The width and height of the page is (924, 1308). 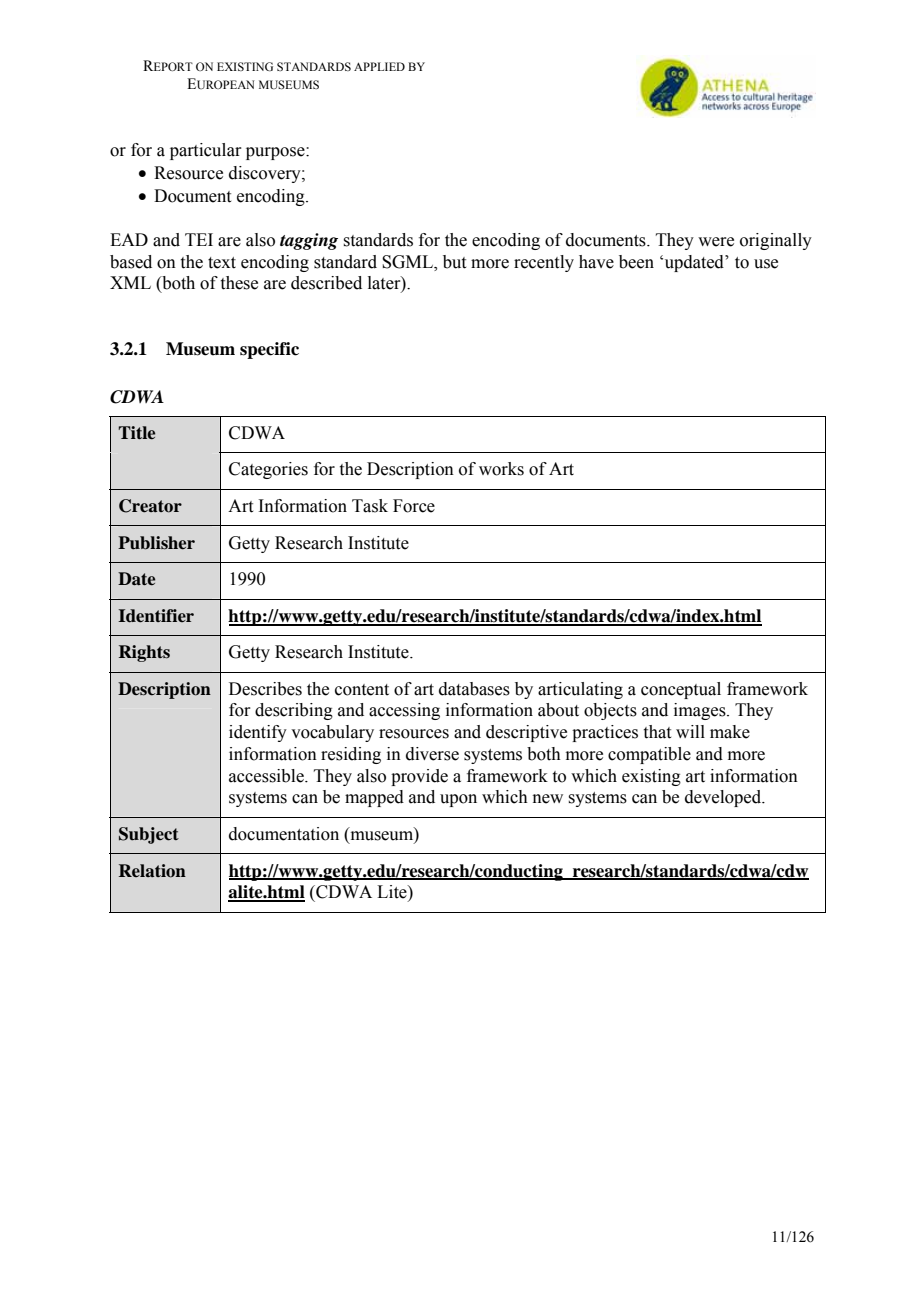 I want to click on Force, so click(x=414, y=506).
